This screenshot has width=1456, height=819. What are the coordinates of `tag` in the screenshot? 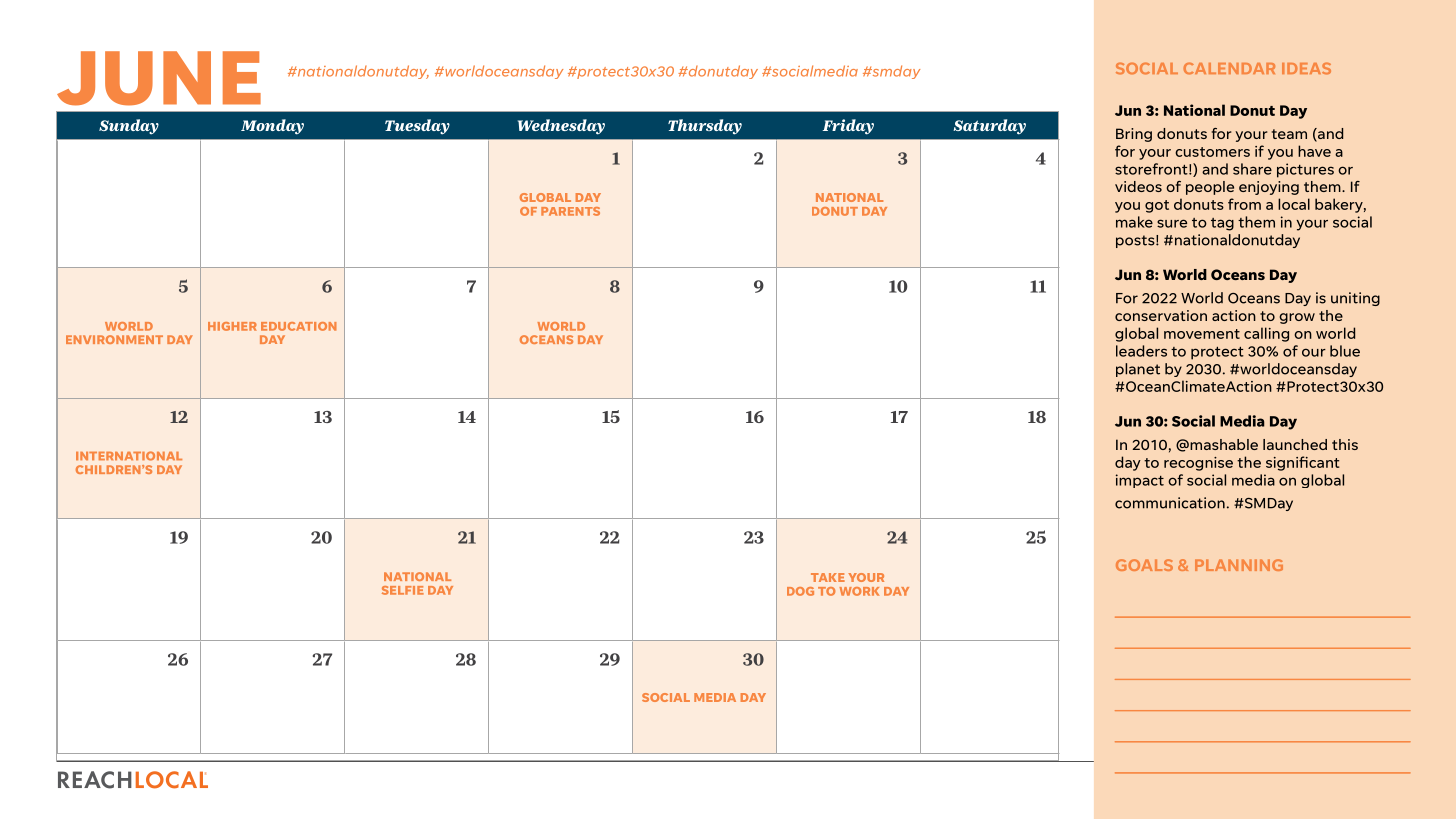 It's located at (1222, 224).
